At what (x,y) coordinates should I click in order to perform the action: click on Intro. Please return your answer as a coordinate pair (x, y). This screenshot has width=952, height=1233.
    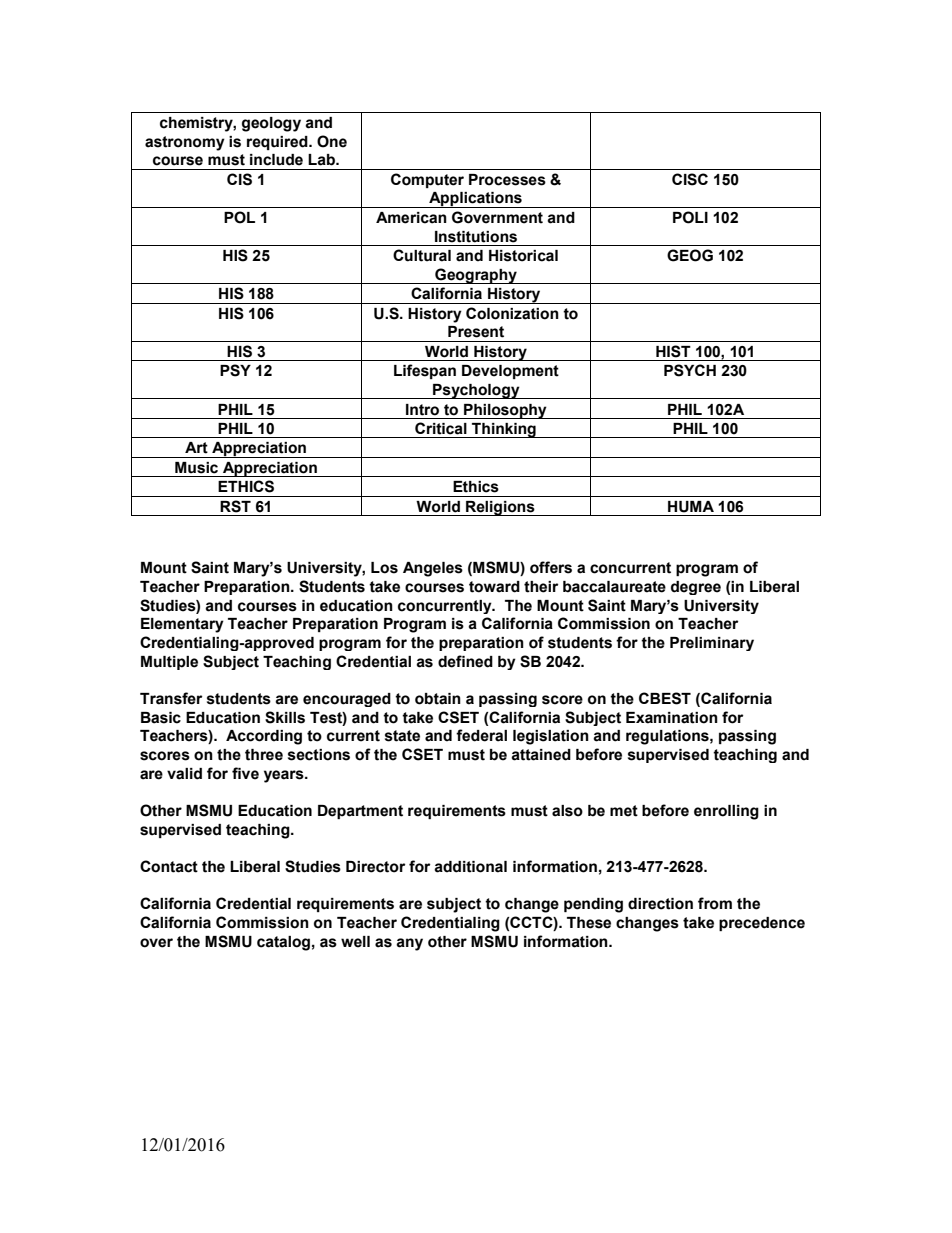
    Looking at the image, I should click on (422, 410).
